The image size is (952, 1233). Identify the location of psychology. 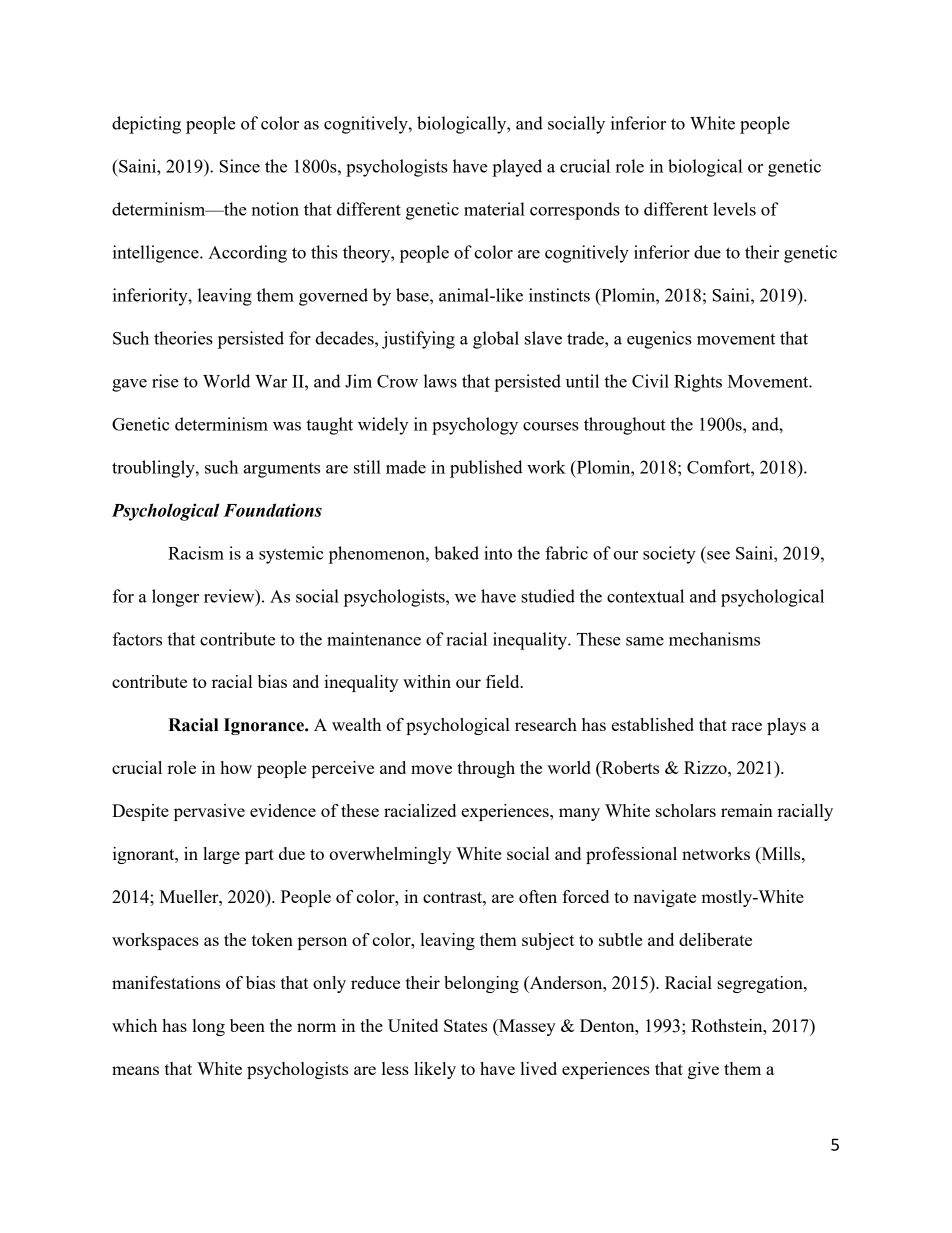
(475, 426).
